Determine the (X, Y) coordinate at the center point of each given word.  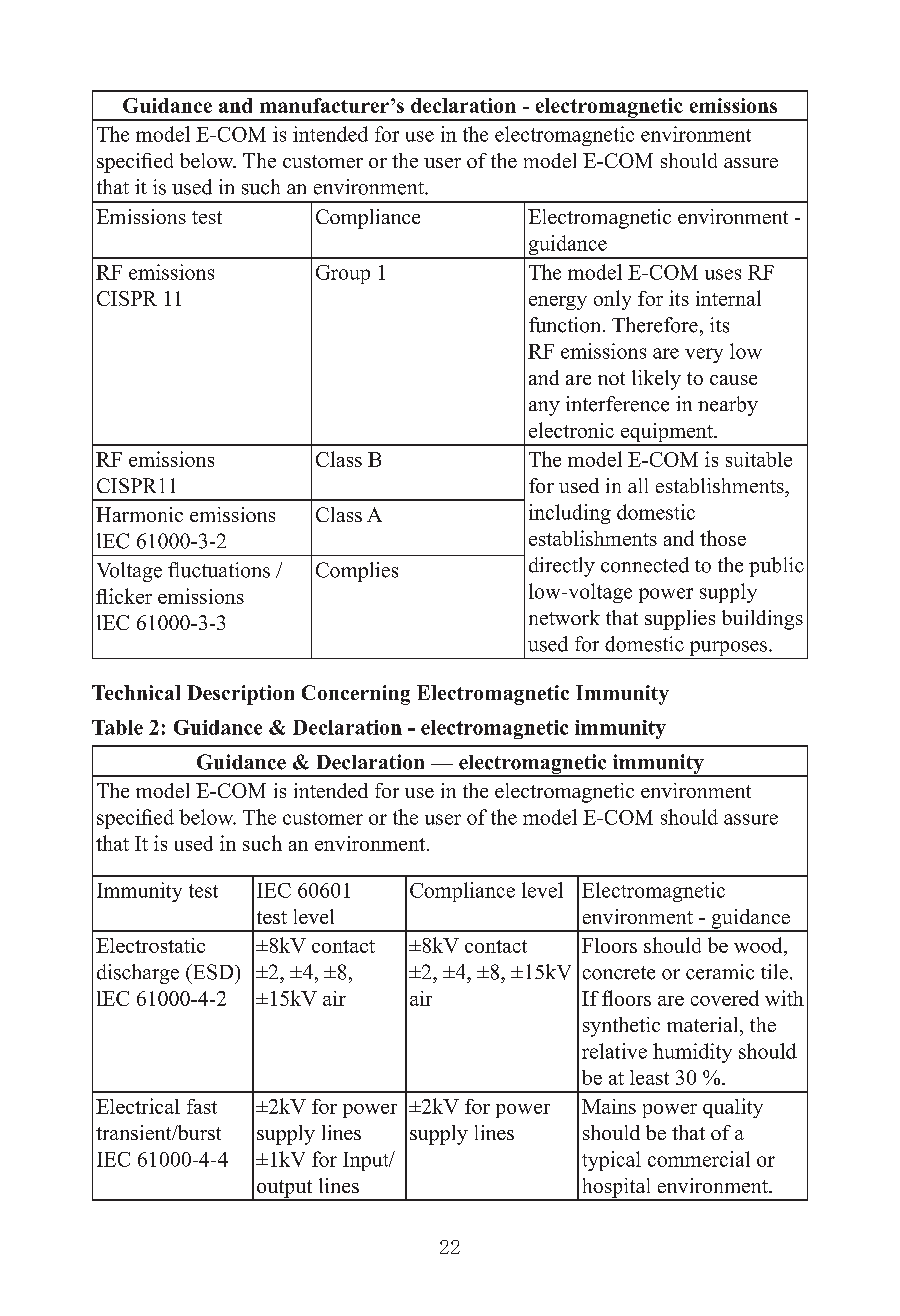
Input (367, 1161)
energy (558, 303)
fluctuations (219, 570)
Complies (357, 572)
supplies (680, 620)
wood (759, 946)
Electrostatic (150, 945)
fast (202, 1106)
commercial (699, 1159)
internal (728, 298)
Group (343, 274)
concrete (619, 973)
